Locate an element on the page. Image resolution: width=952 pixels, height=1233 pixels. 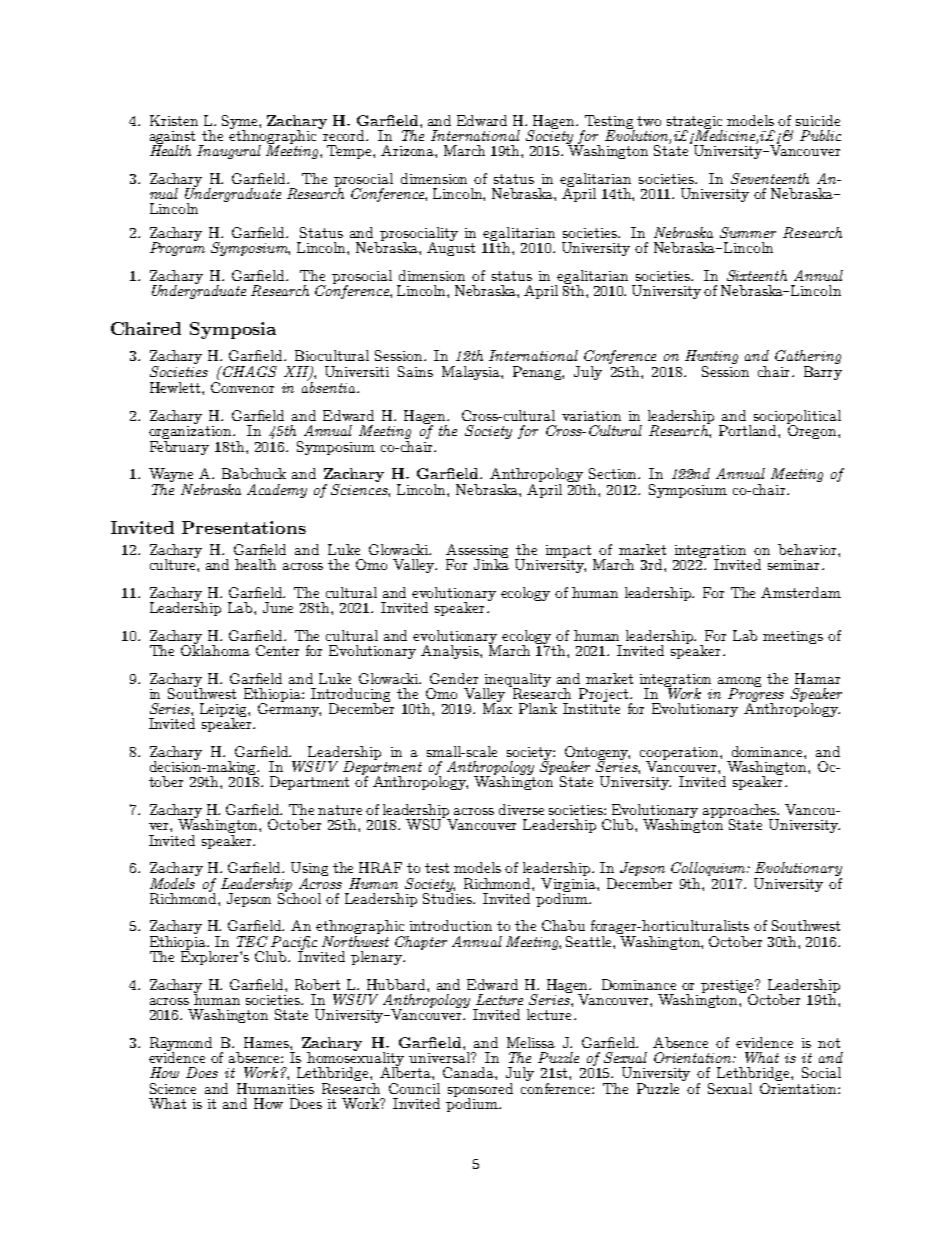
August is located at coordinates (451, 248).
